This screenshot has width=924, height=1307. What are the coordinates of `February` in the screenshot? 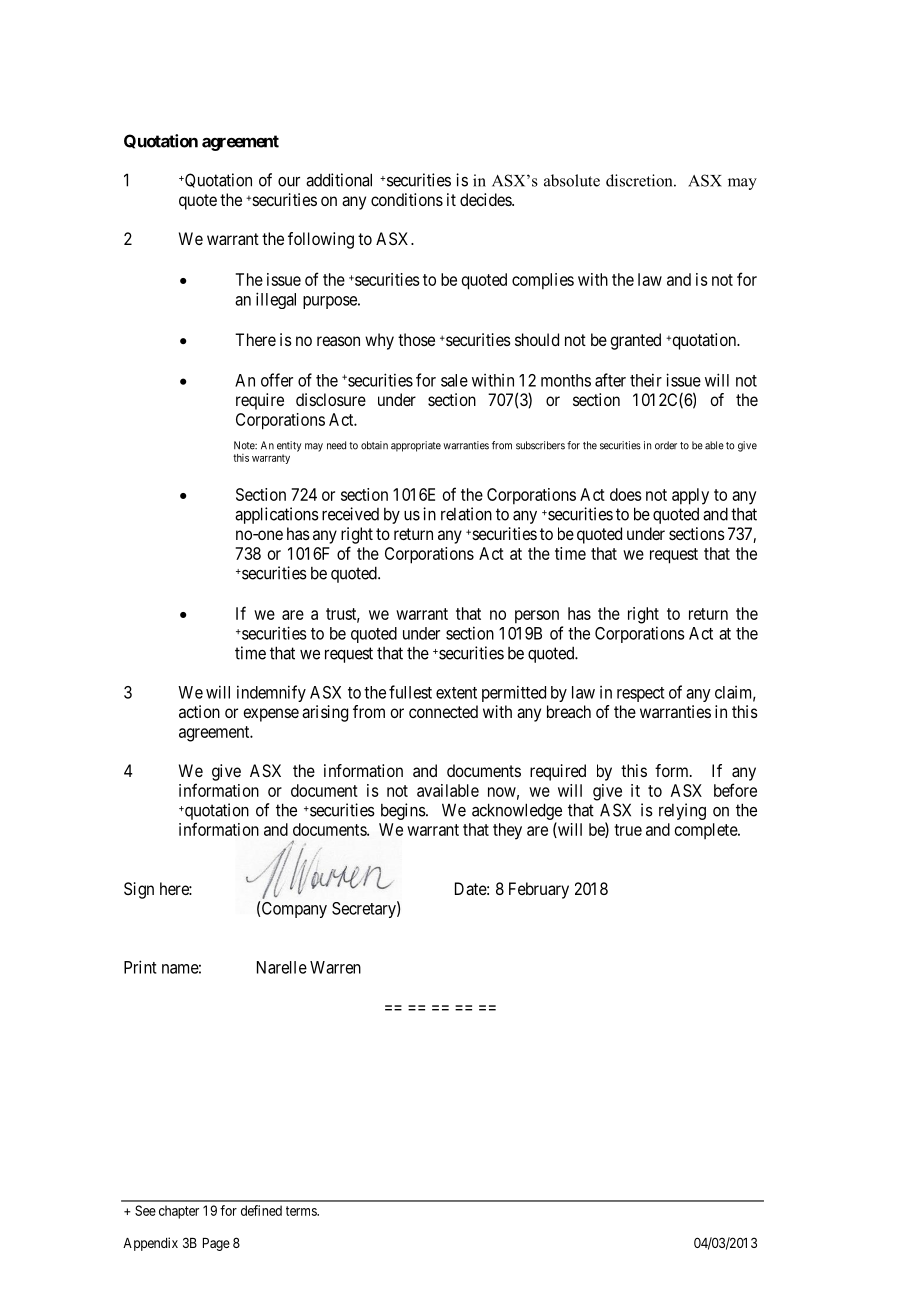 It's located at (539, 890).
